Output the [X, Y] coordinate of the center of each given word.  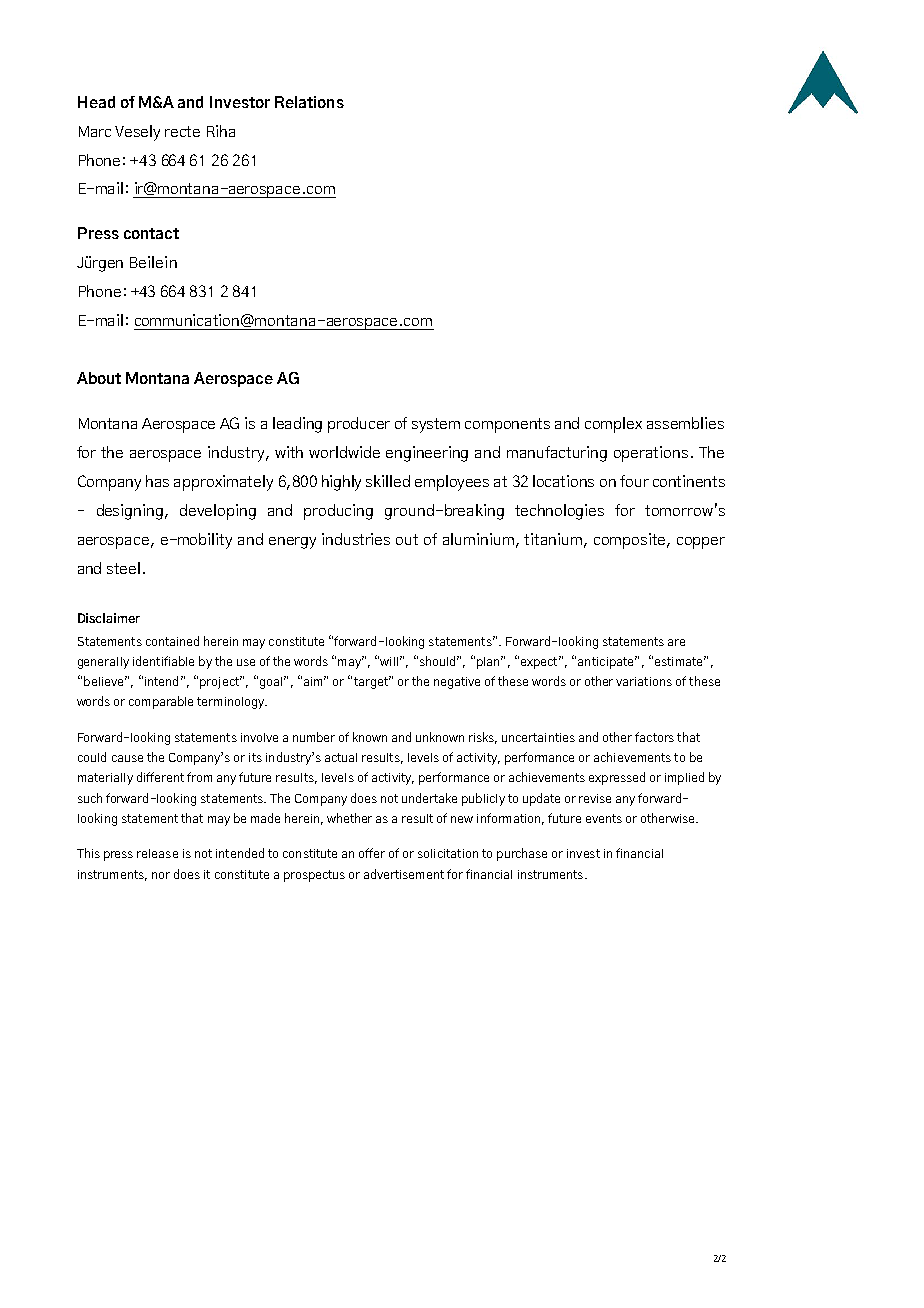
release [157, 853]
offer [372, 853]
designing [130, 512]
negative [457, 683]
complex [613, 425]
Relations [309, 102]
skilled [388, 481]
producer [359, 425]
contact [151, 233]
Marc [95, 131]
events [604, 818]
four [634, 481]
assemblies [685, 423]
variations [644, 681]
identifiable [163, 661]
